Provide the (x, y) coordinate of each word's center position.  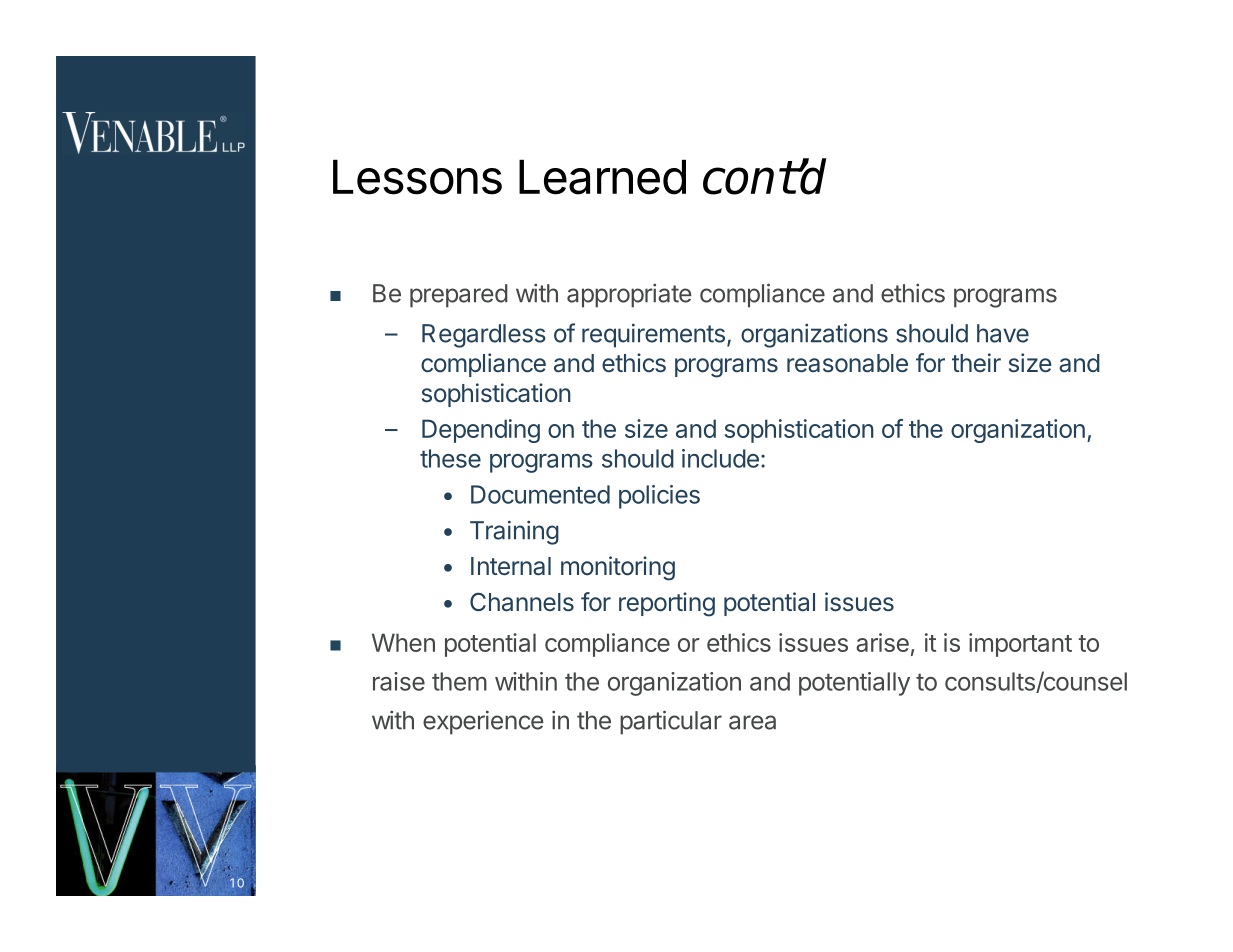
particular (671, 722)
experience (483, 722)
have (1003, 333)
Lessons (417, 177)
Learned (602, 177)
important (1020, 645)
